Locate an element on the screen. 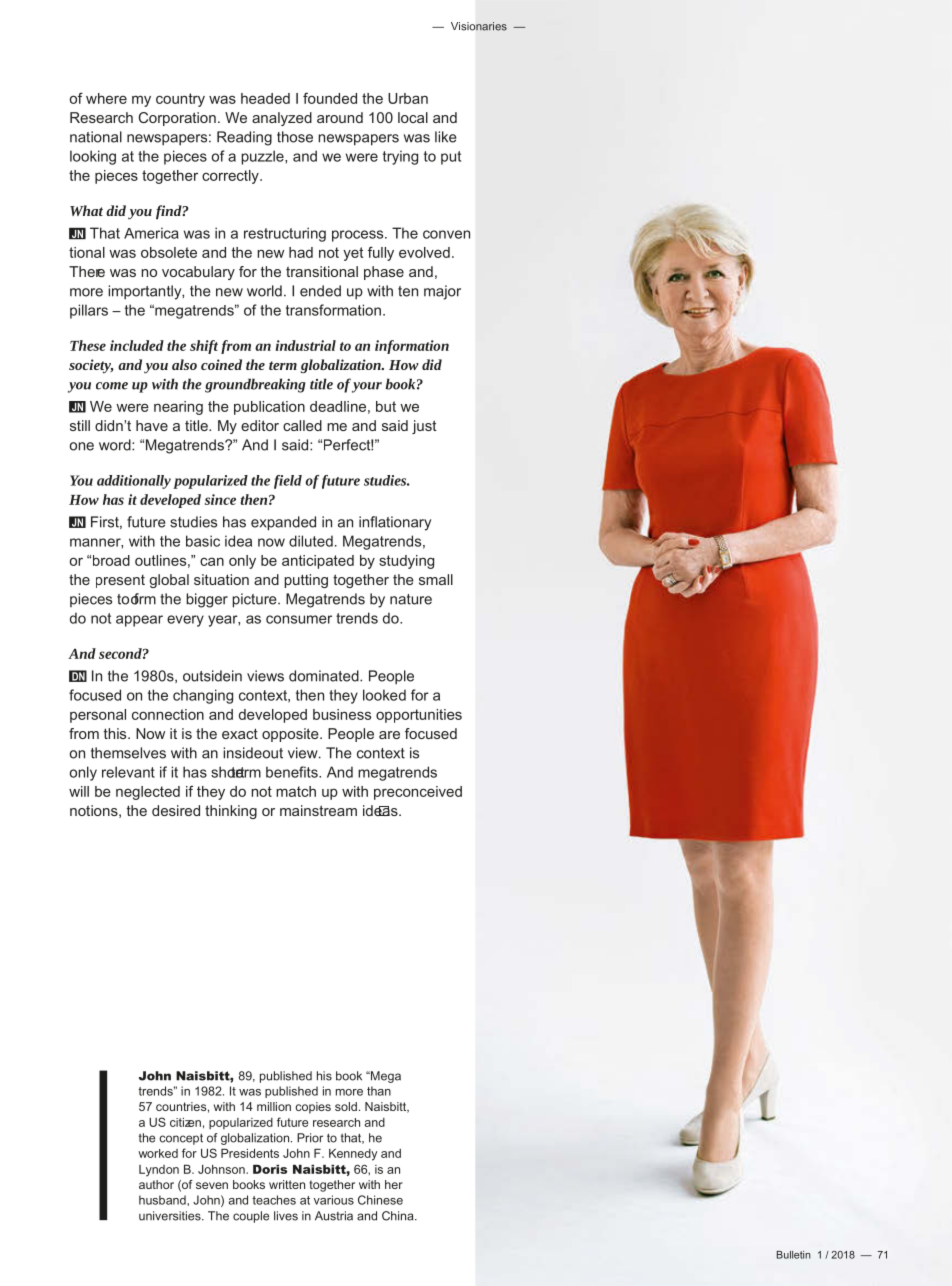 The width and height of the screenshot is (952, 1286). country is located at coordinates (180, 100).
